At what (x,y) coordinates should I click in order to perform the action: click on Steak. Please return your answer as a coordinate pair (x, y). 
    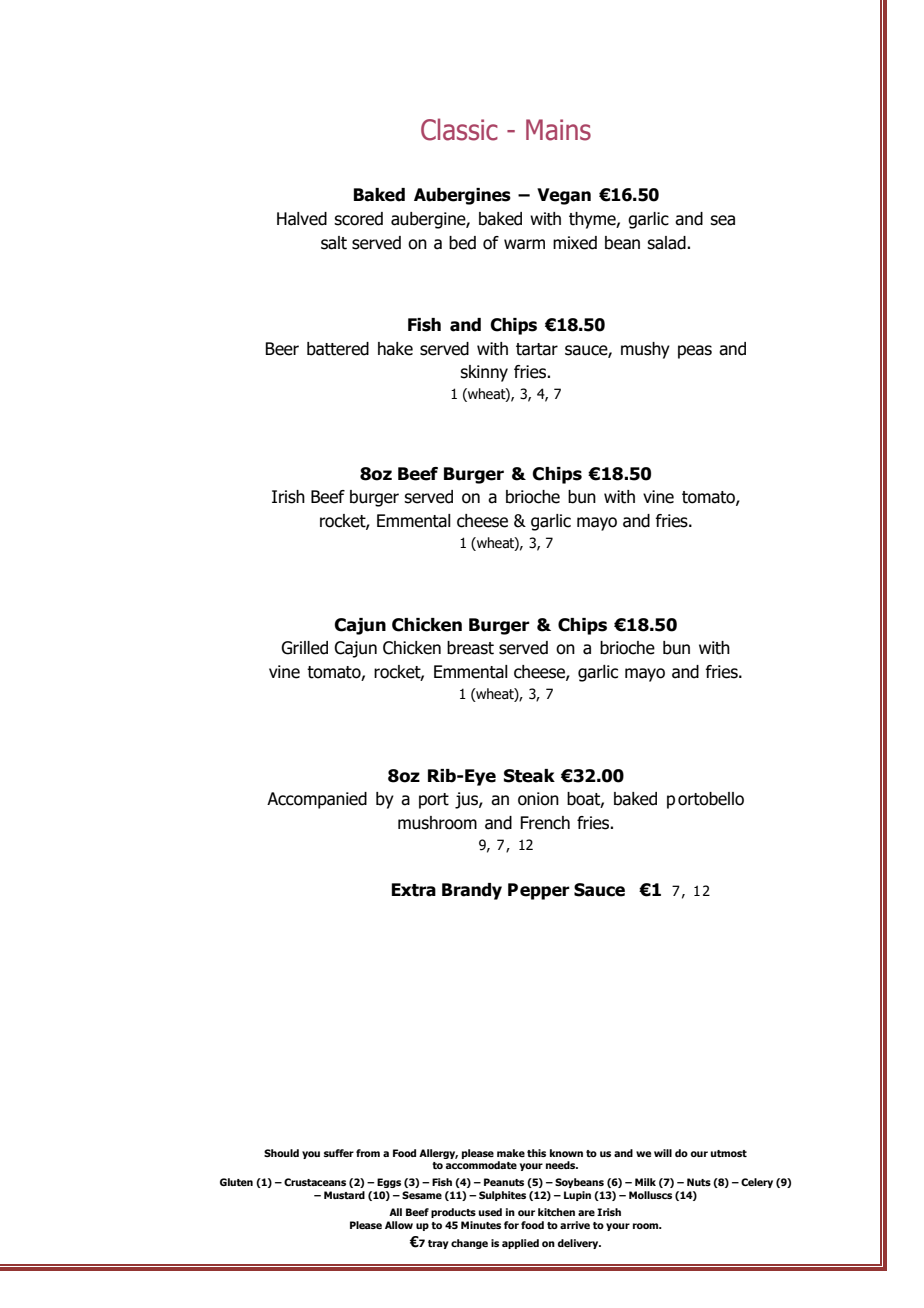
    Looking at the image, I should click on (529, 776).
